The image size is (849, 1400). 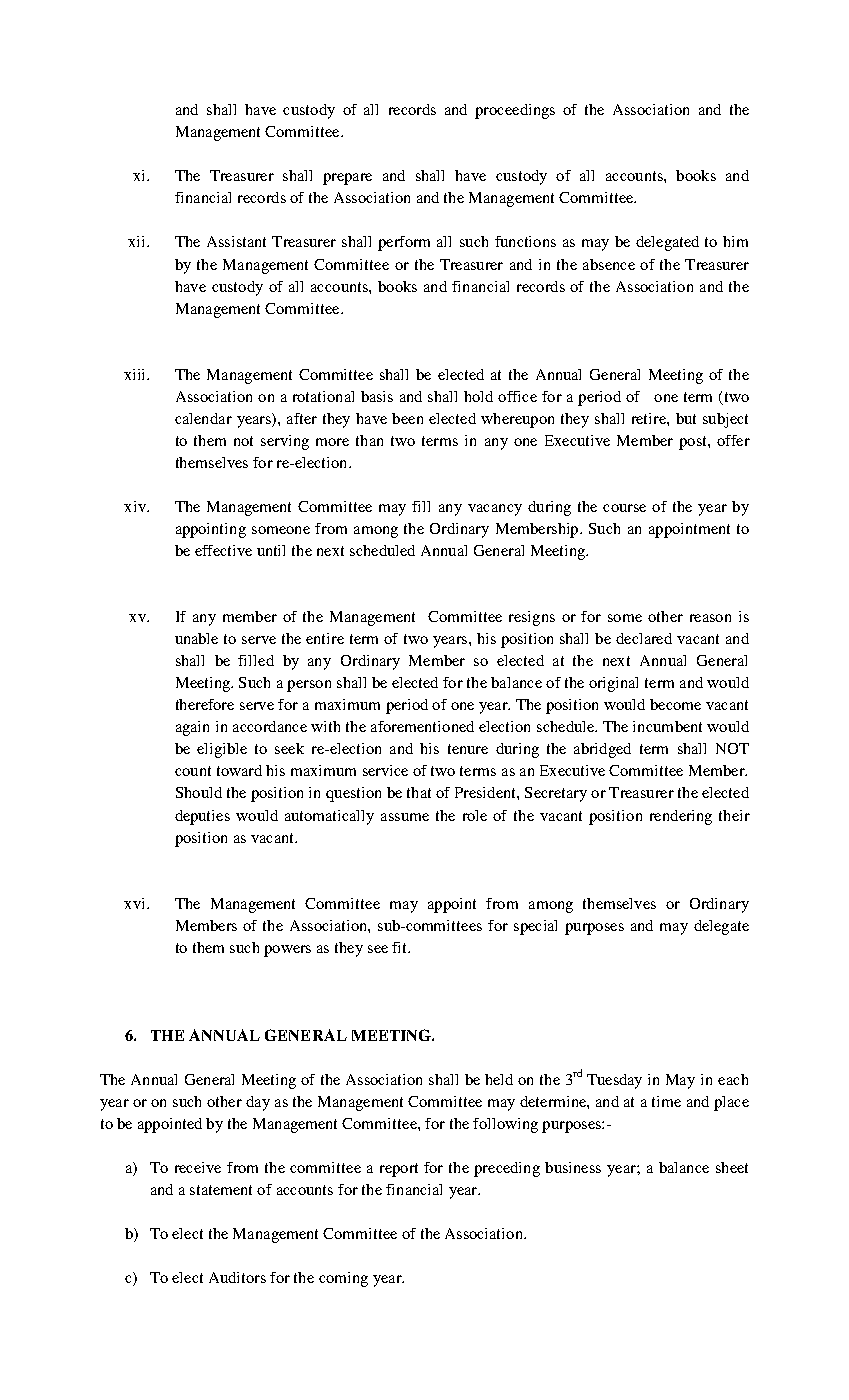 I want to click on him, so click(x=735, y=241).
